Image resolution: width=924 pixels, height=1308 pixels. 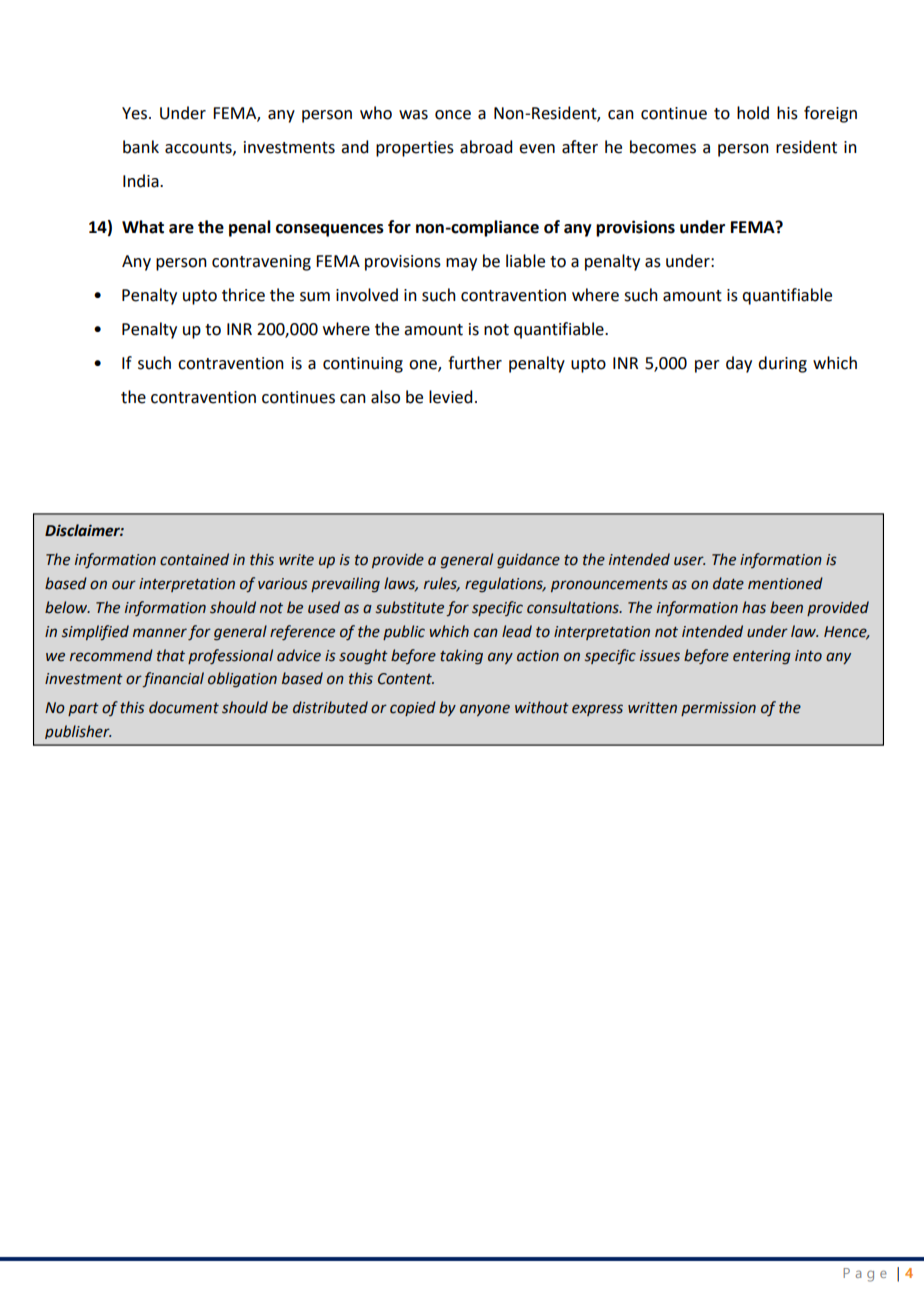 I want to click on laws, so click(x=401, y=584).
